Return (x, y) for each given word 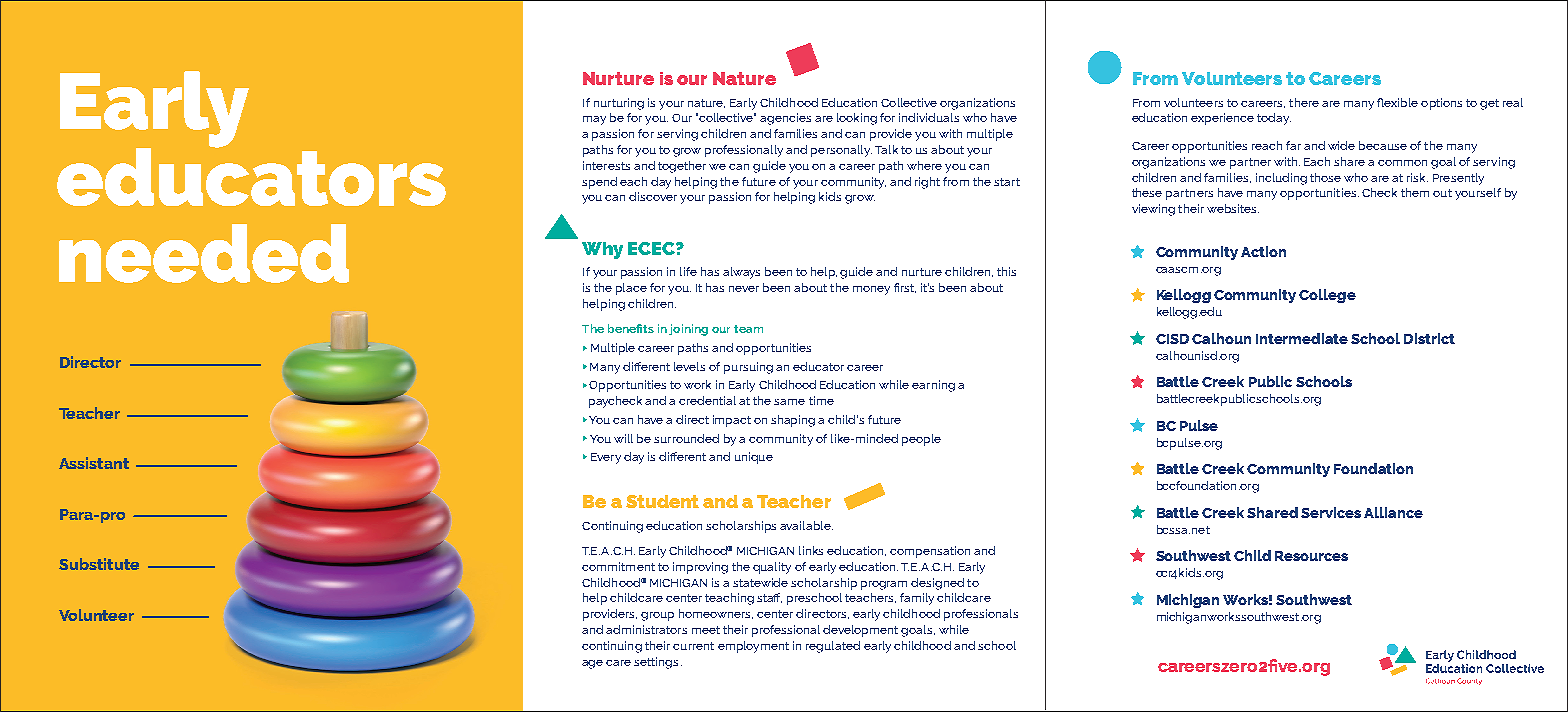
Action (1263, 251)
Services (1331, 512)
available (806, 525)
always (741, 273)
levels (689, 366)
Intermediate (1302, 338)
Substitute (99, 564)
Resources (1311, 556)
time (821, 400)
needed (204, 253)
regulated (833, 647)
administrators (646, 629)
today (1274, 119)
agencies (785, 119)
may (594, 120)
